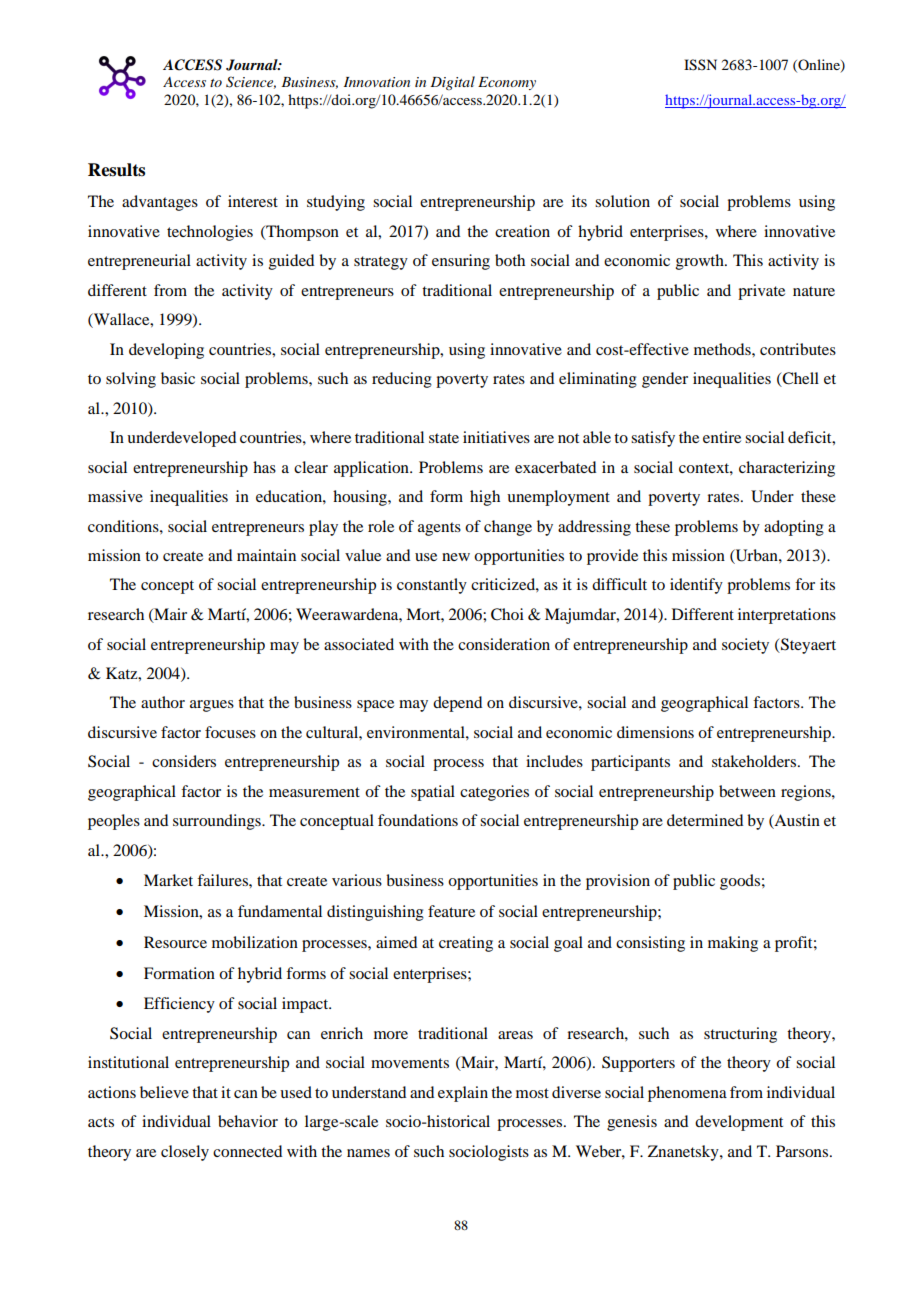 This screenshot has height=1308, width=924. What do you see at coordinates (739, 1123) in the screenshot?
I see `development` at bounding box center [739, 1123].
